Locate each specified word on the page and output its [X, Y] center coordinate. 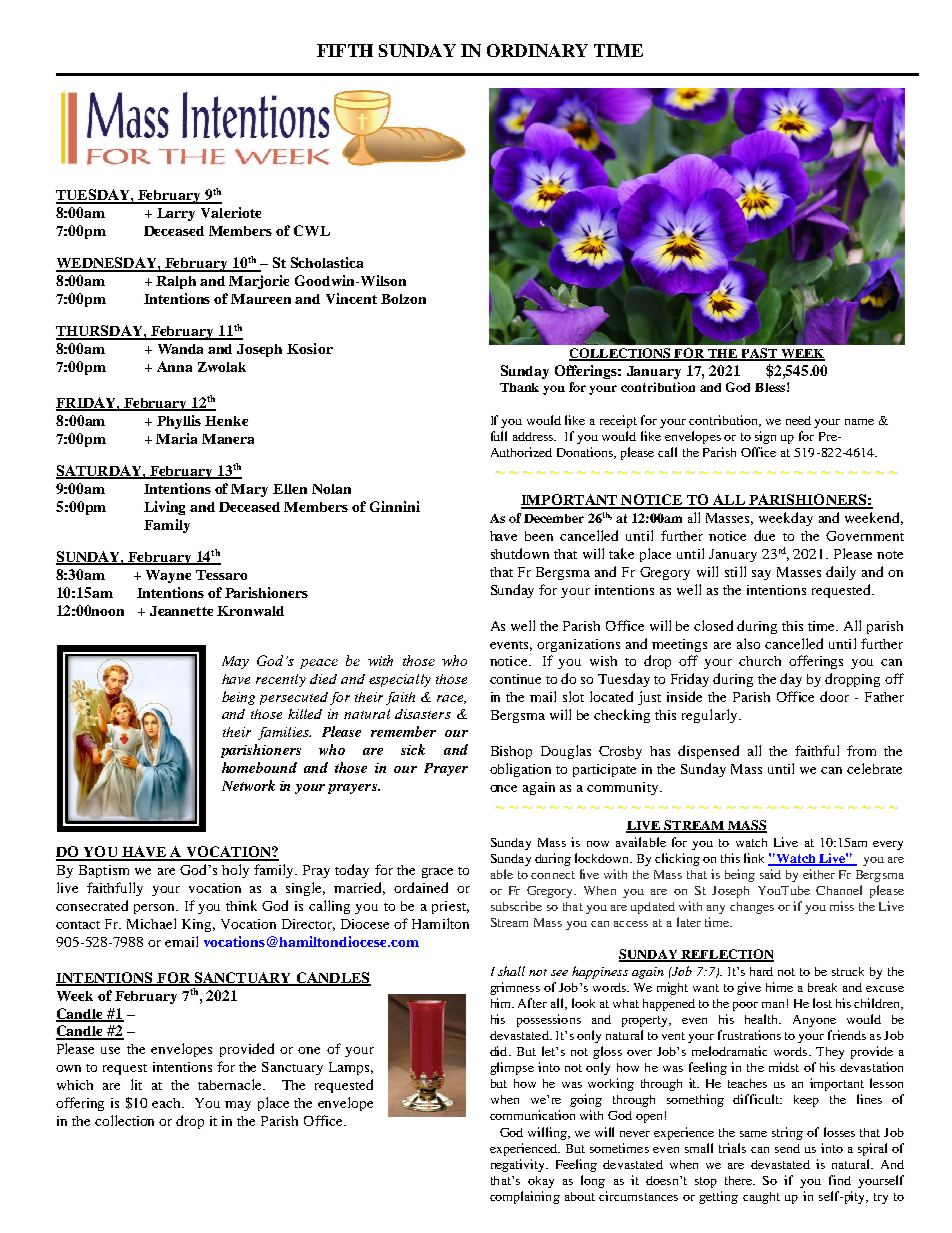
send [787, 1148]
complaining [525, 1197]
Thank [519, 387]
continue [515, 679]
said [770, 874]
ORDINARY [537, 50]
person [156, 909]
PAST [759, 354]
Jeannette [181, 611]
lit [136, 1084]
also [748, 643]
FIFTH [345, 50]
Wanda [180, 349]
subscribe [516, 906]
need [798, 420]
